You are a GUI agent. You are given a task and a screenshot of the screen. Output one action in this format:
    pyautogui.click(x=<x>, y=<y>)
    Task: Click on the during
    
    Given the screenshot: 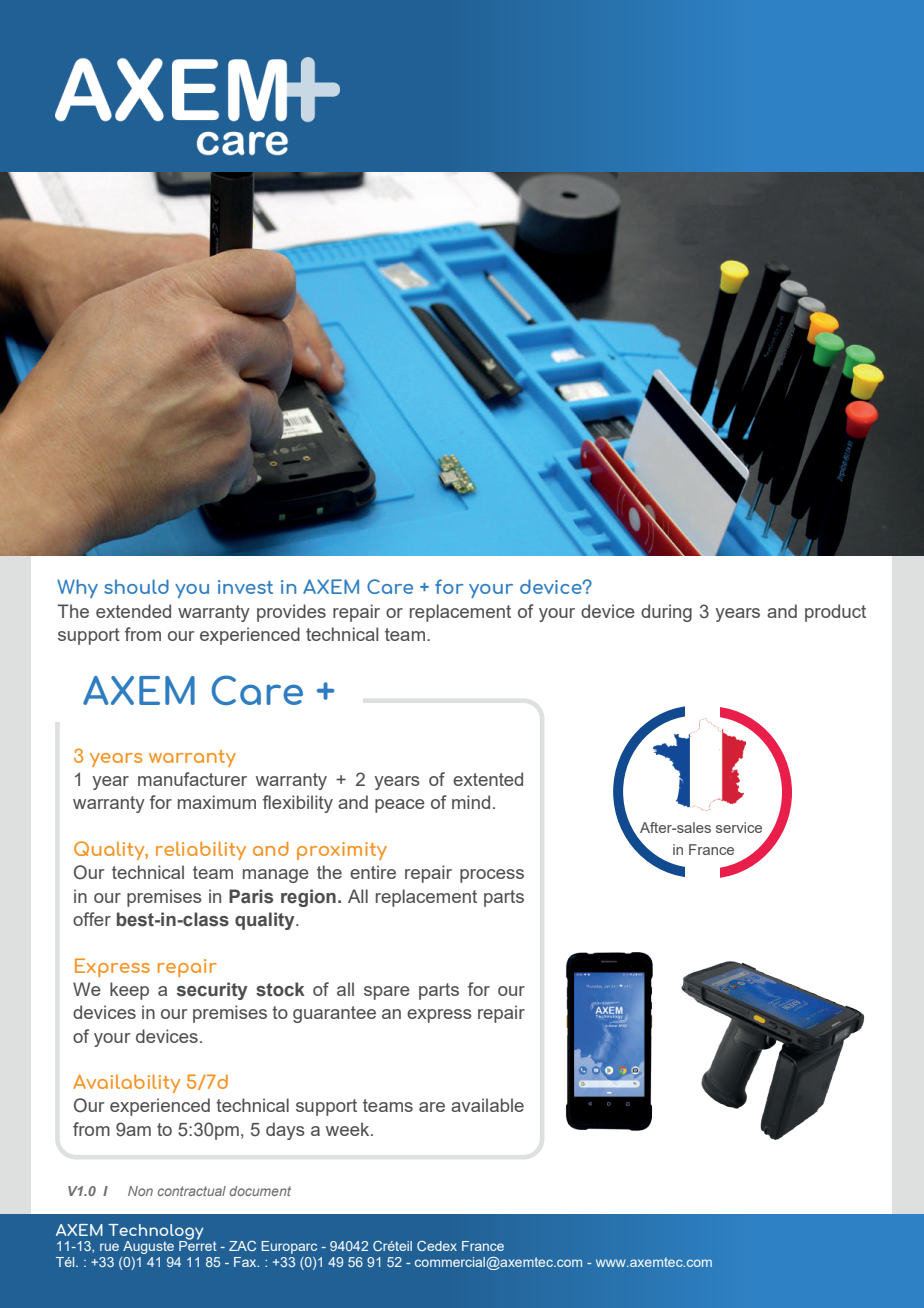 What is the action you would take?
    pyautogui.click(x=666, y=613)
